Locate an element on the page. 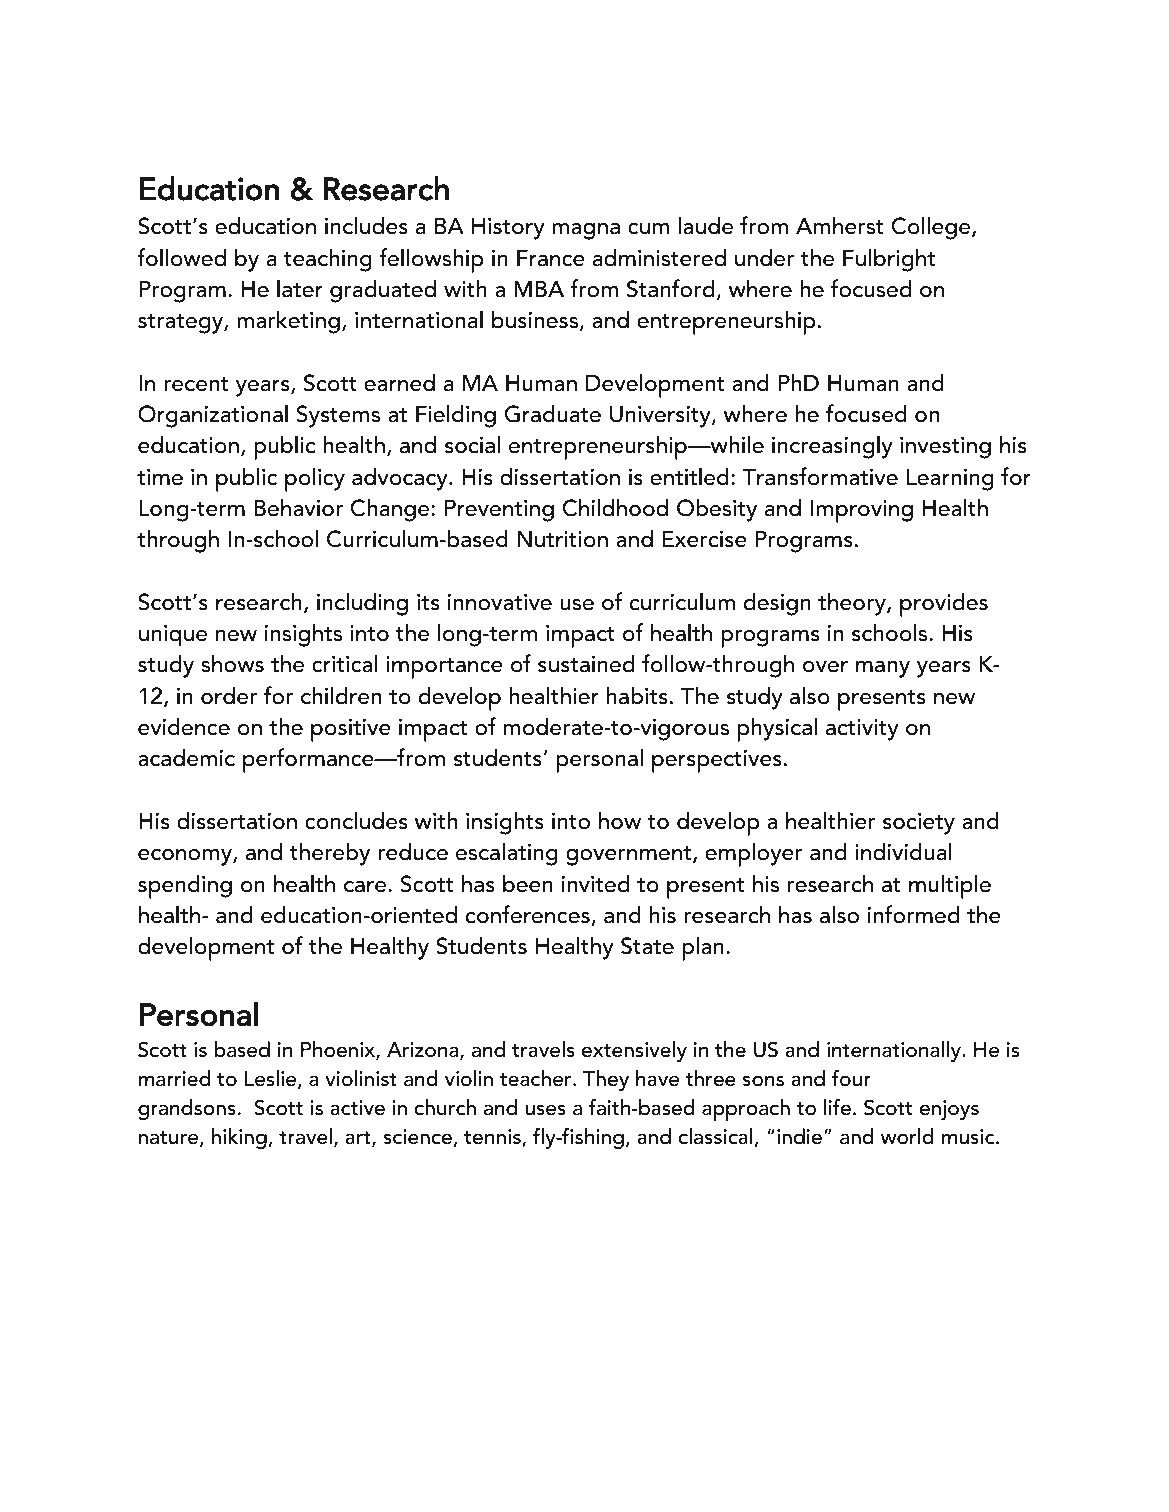  teaching is located at coordinates (328, 260).
